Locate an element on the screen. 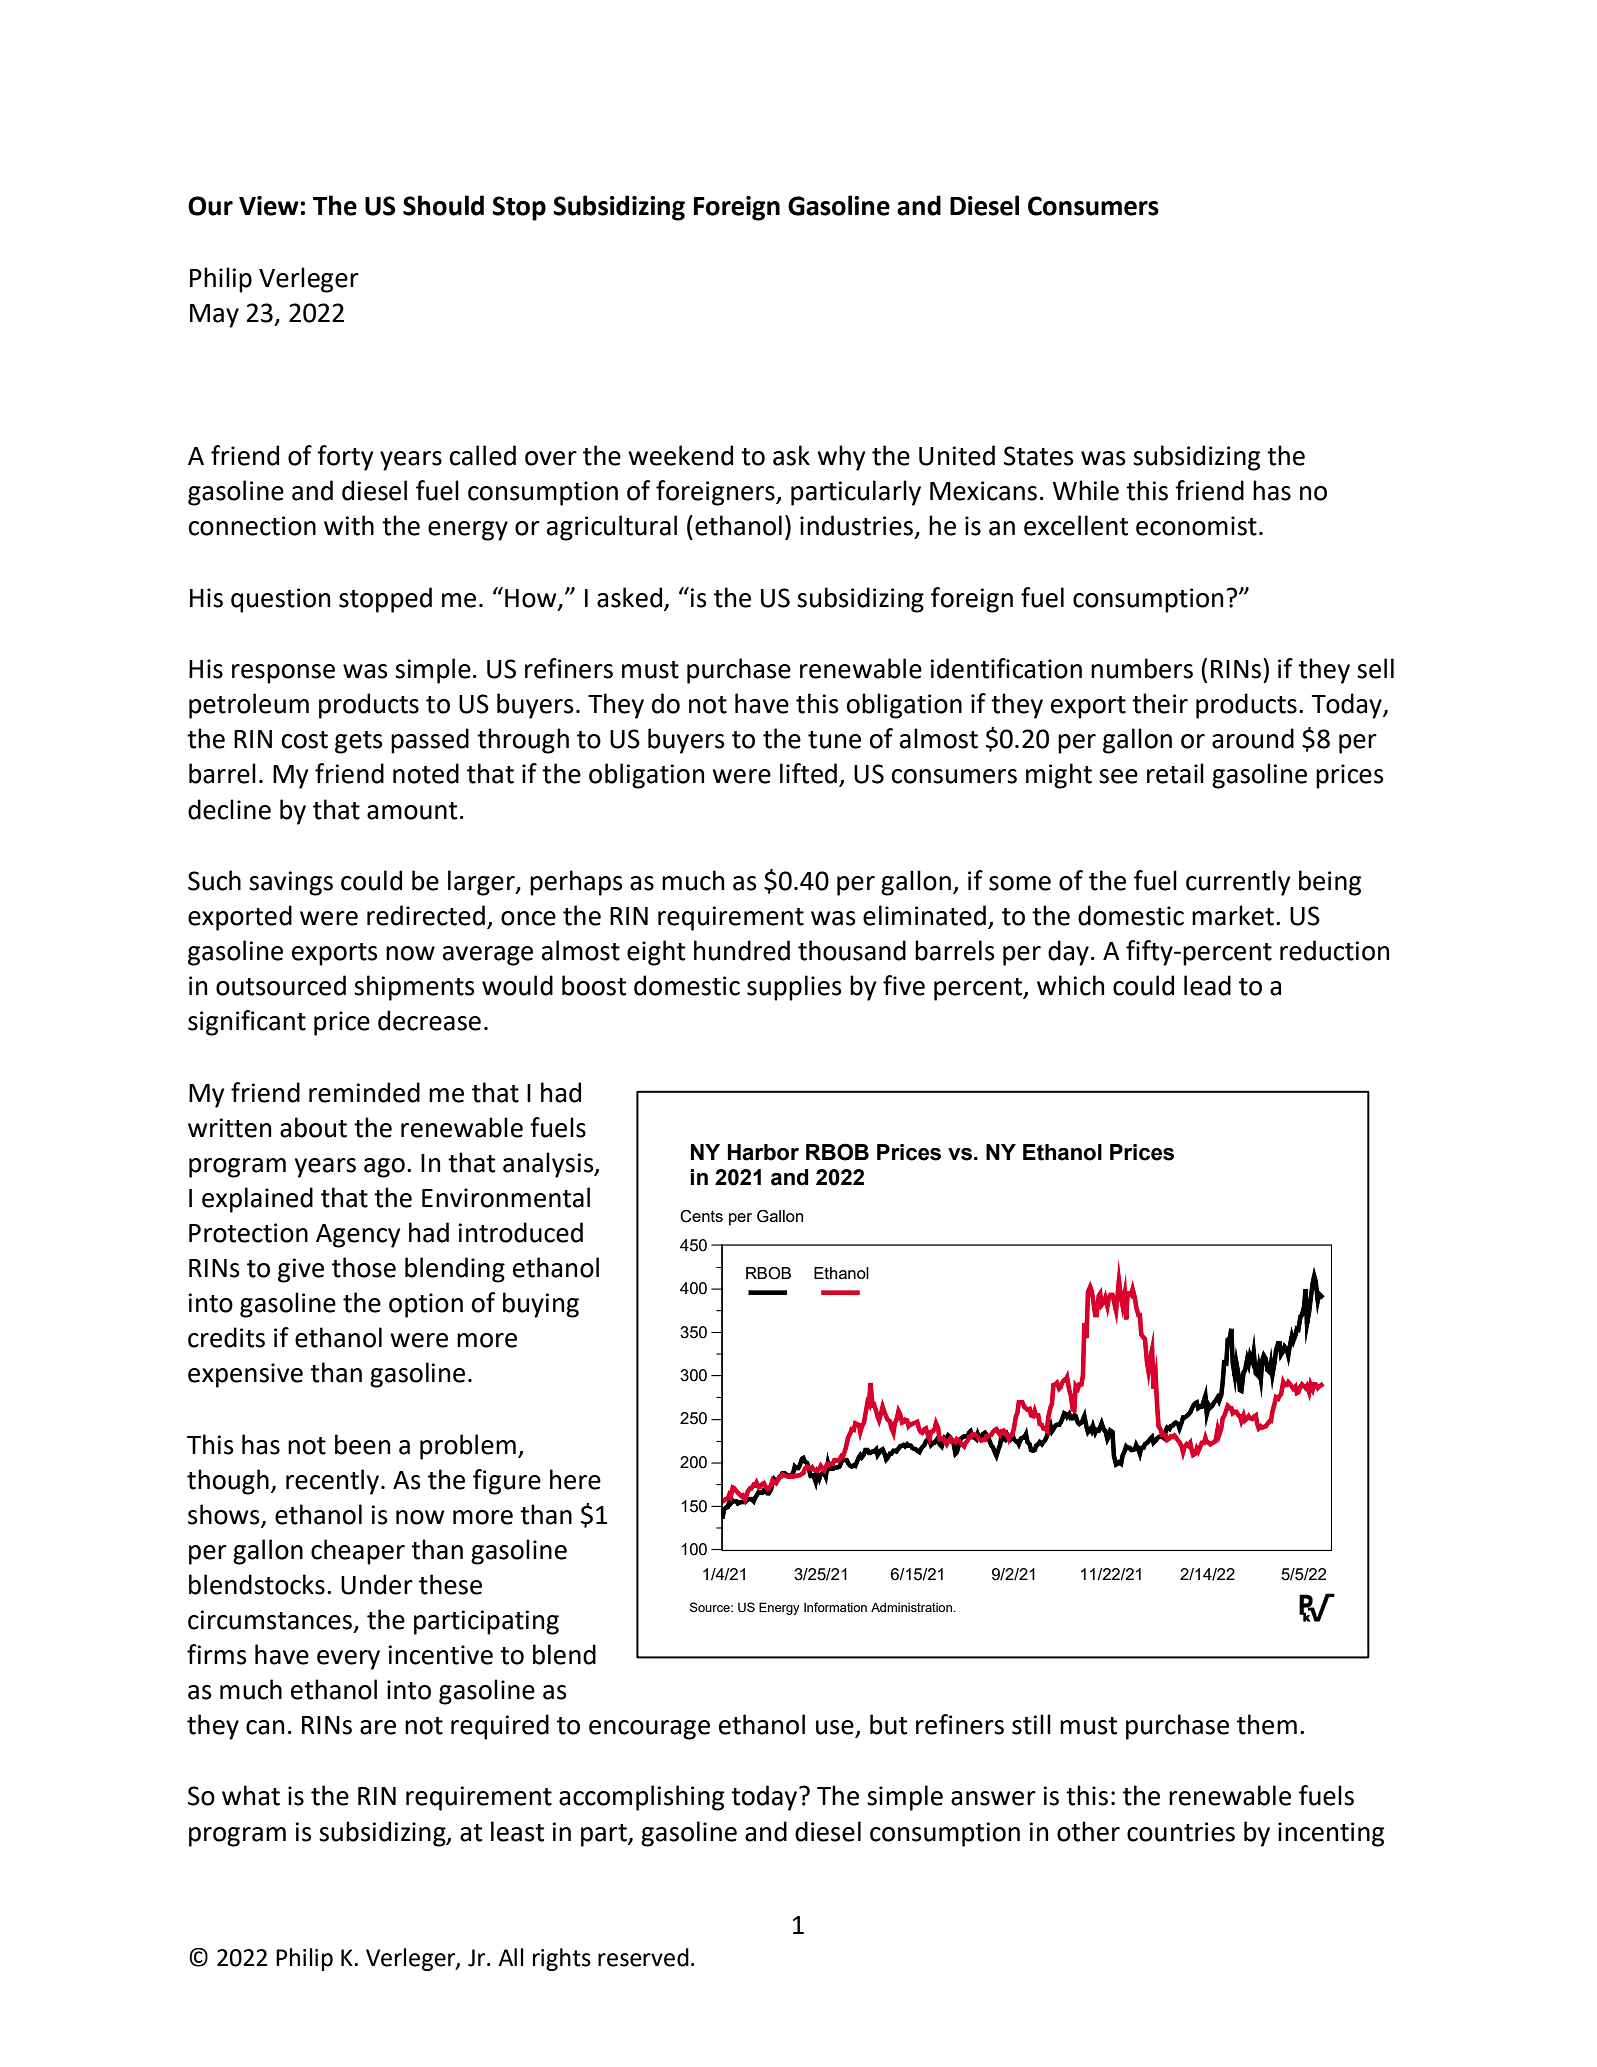 This screenshot has width=1597, height=2067. why is located at coordinates (841, 458).
